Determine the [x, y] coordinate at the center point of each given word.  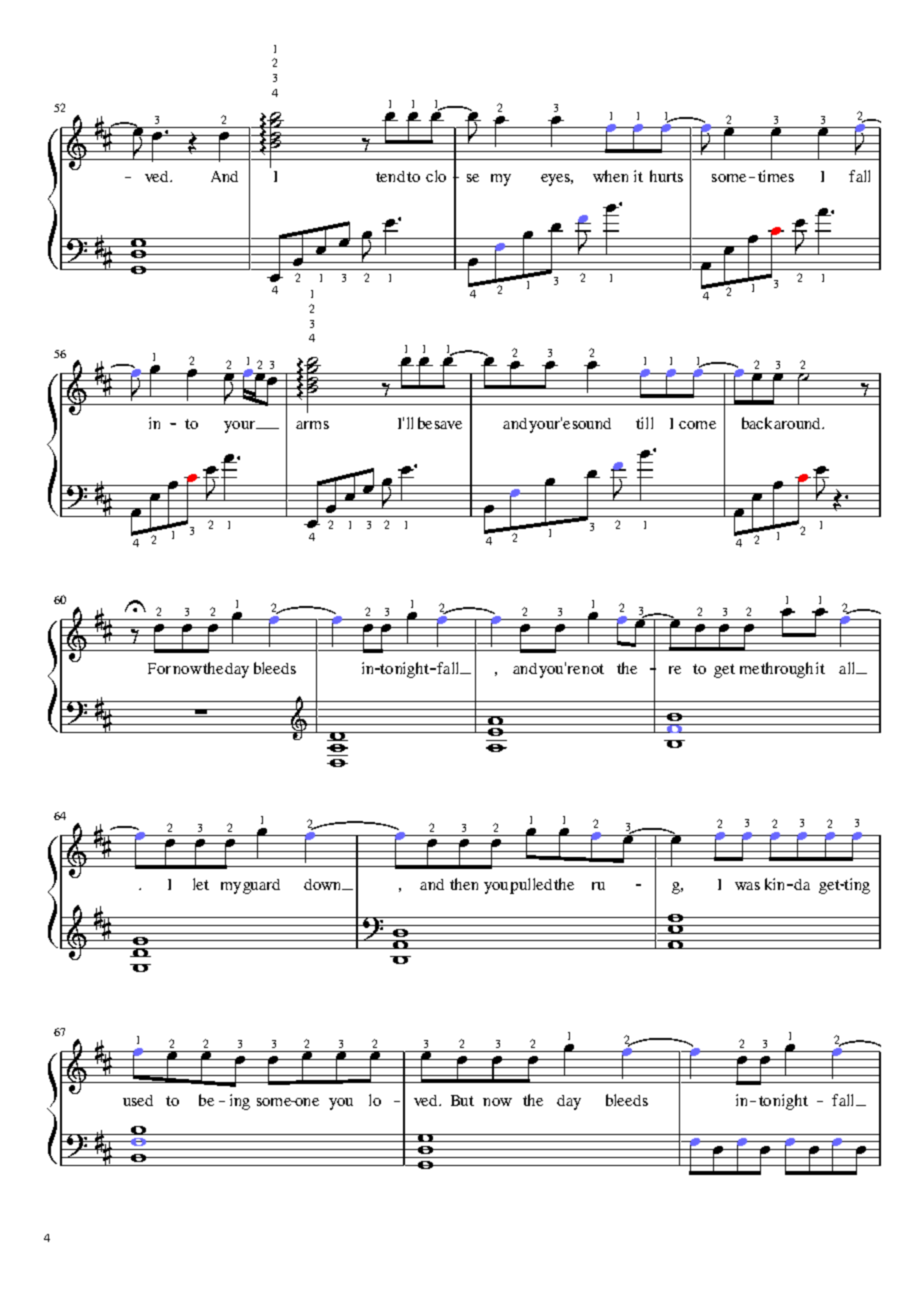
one [306, 1102]
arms [312, 425]
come [697, 425]
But [462, 1100]
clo [436, 176]
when [610, 176]
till [644, 423]
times [776, 176]
